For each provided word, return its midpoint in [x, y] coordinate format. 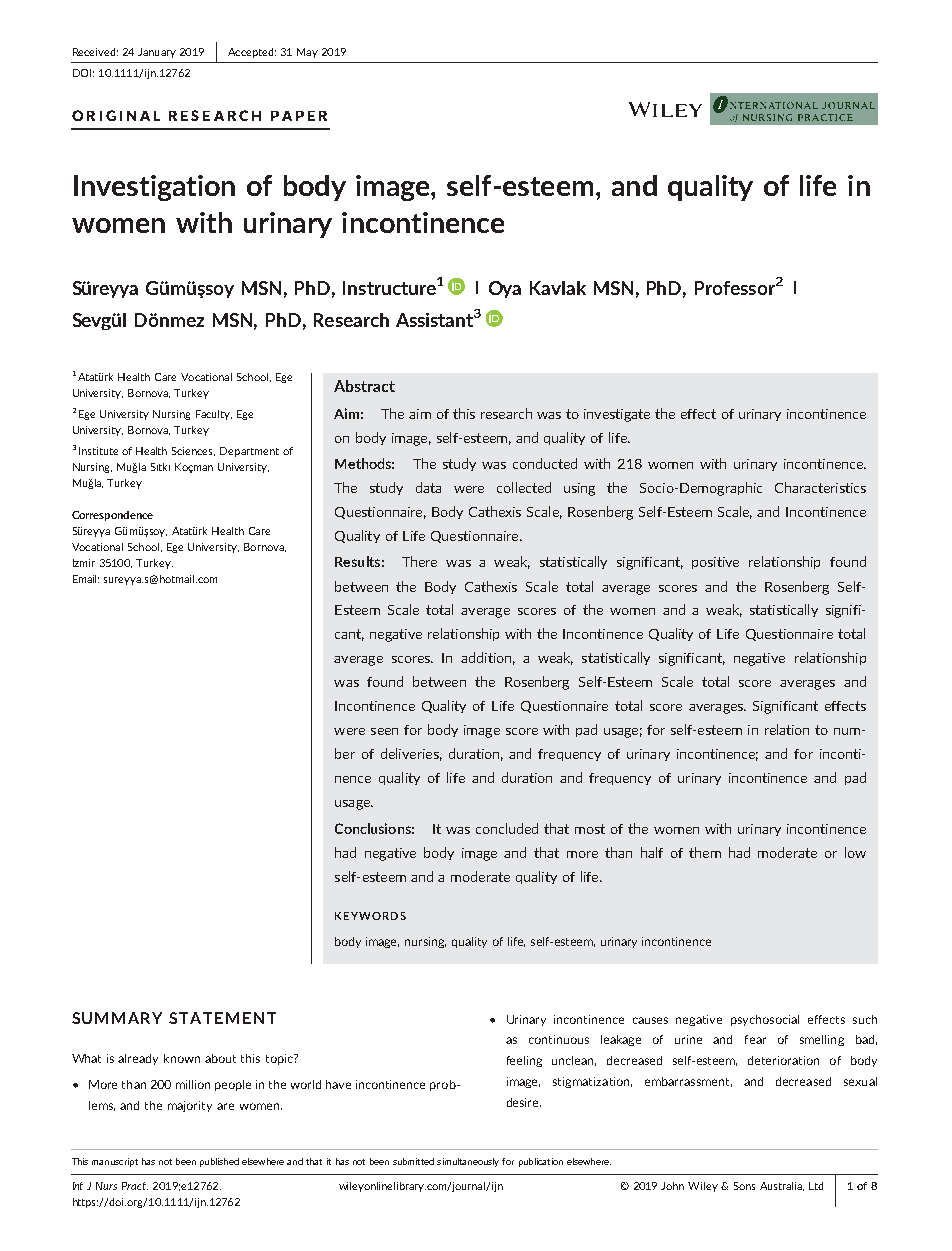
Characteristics [820, 487]
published [219, 1162]
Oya [505, 289]
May [307, 53]
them [705, 852]
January [157, 53]
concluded [507, 828]
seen [384, 731]
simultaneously [468, 1162]
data [428, 487]
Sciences [193, 451]
